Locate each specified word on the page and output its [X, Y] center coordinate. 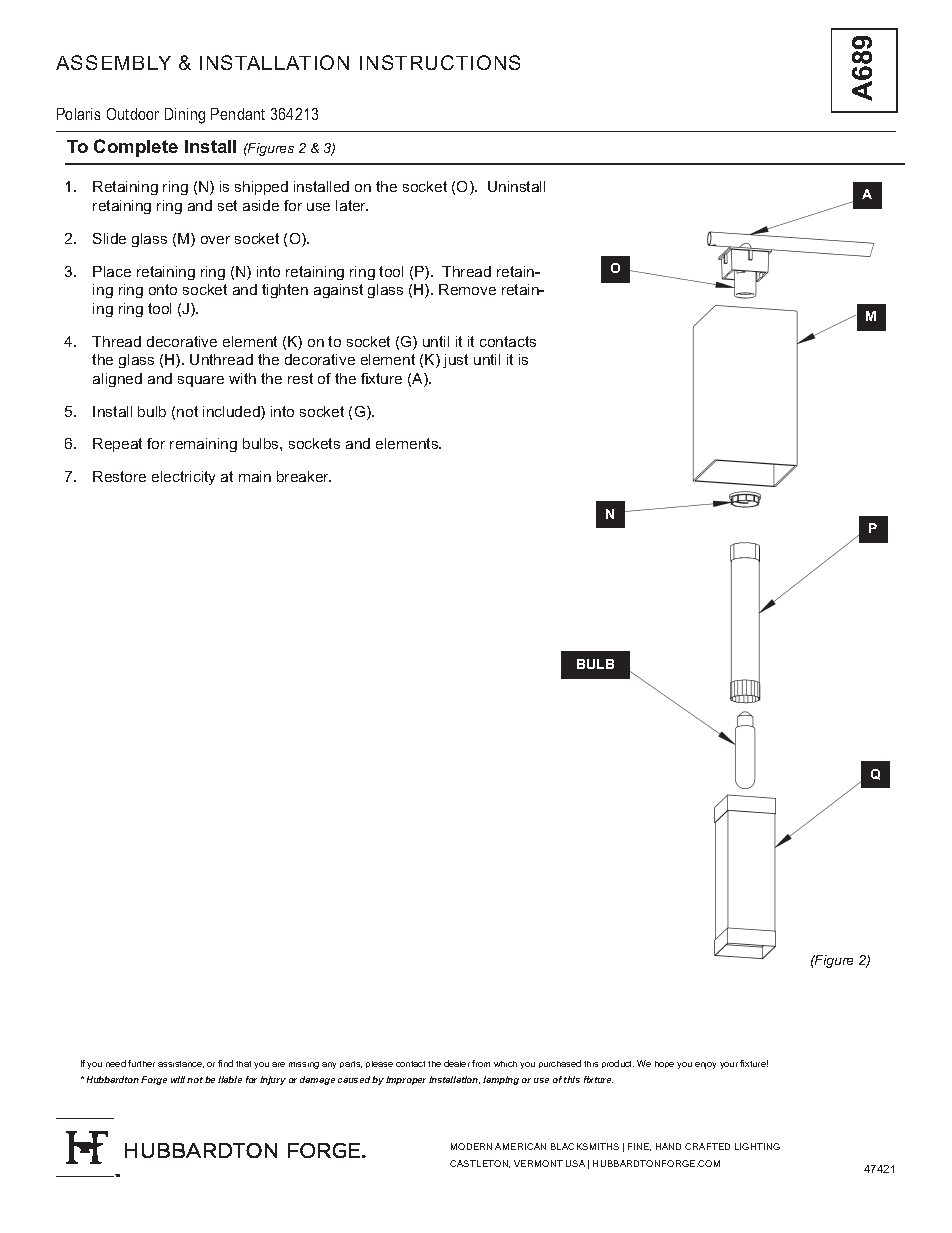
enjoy [705, 1065]
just [455, 361]
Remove [467, 289]
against [338, 291]
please [379, 1064]
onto [163, 289]
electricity [183, 478]
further [141, 1063]
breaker [304, 476]
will [179, 1079]
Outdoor [133, 114]
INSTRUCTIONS [440, 62]
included [232, 413]
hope [664, 1064]
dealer [457, 1063]
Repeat [117, 445]
